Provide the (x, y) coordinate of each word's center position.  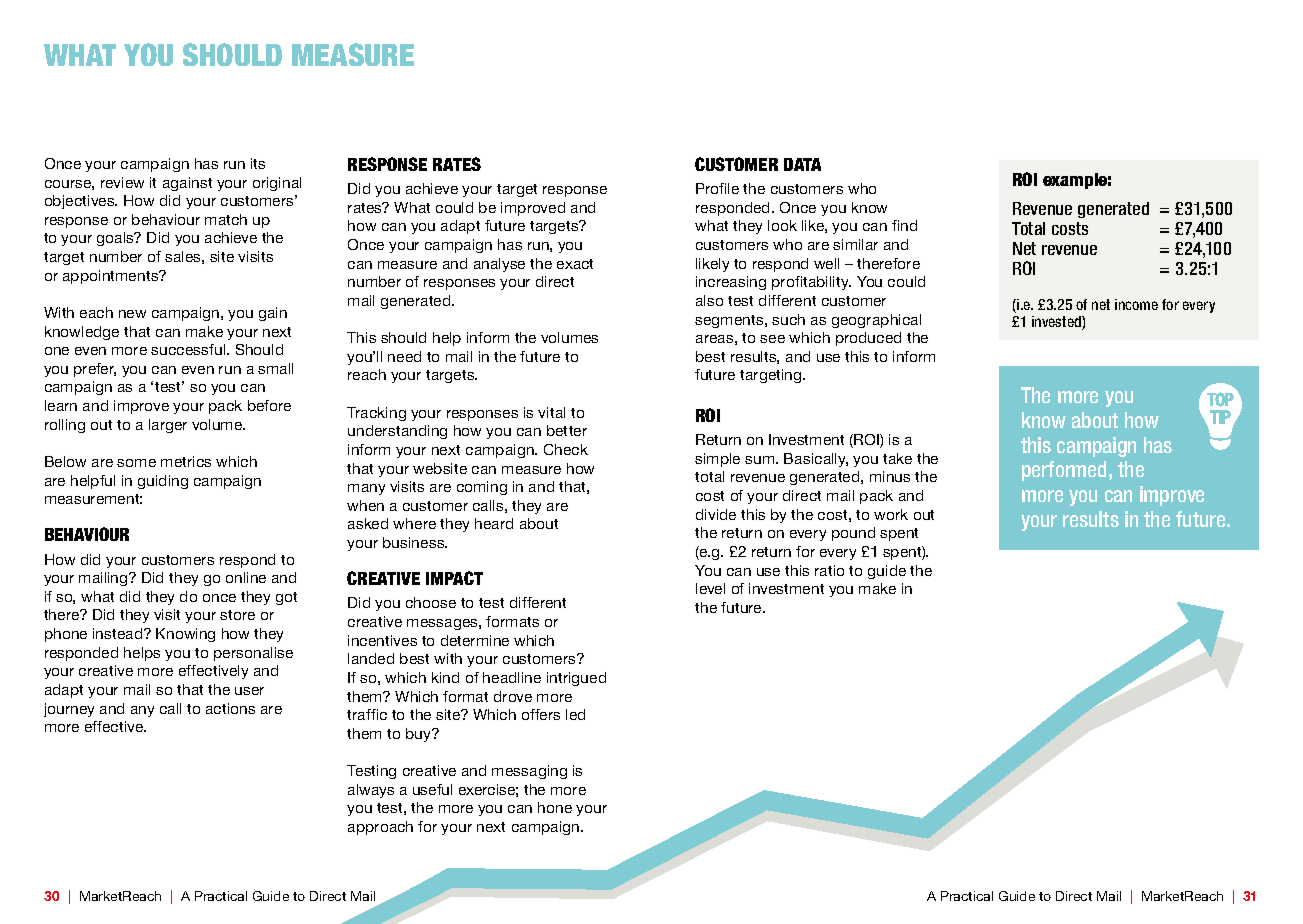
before (269, 405)
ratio (829, 570)
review (122, 182)
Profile (717, 188)
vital (551, 412)
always (371, 791)
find (904, 225)
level (710, 588)
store (237, 615)
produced (868, 339)
